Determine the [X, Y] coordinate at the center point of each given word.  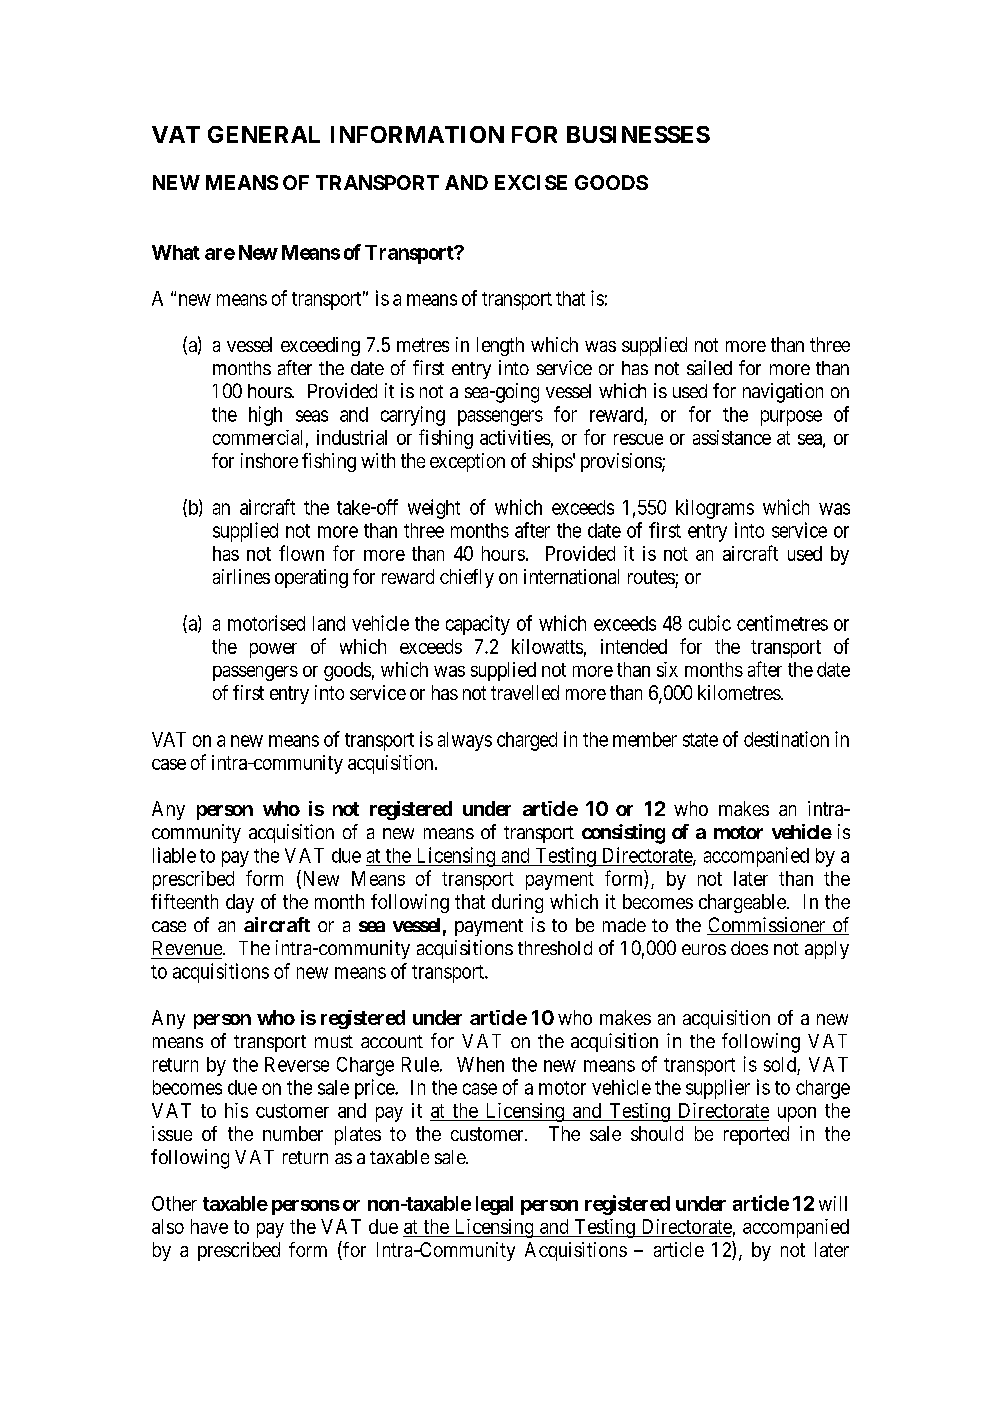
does [749, 948]
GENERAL [264, 134]
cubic [710, 623]
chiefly [467, 578]
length [500, 346]
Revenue [188, 948]
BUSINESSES [638, 134]
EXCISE [531, 182]
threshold [555, 948]
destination [786, 739]
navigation [783, 393]
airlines [241, 576]
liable [174, 855]
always [465, 741]
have [209, 1226]
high [265, 416]
